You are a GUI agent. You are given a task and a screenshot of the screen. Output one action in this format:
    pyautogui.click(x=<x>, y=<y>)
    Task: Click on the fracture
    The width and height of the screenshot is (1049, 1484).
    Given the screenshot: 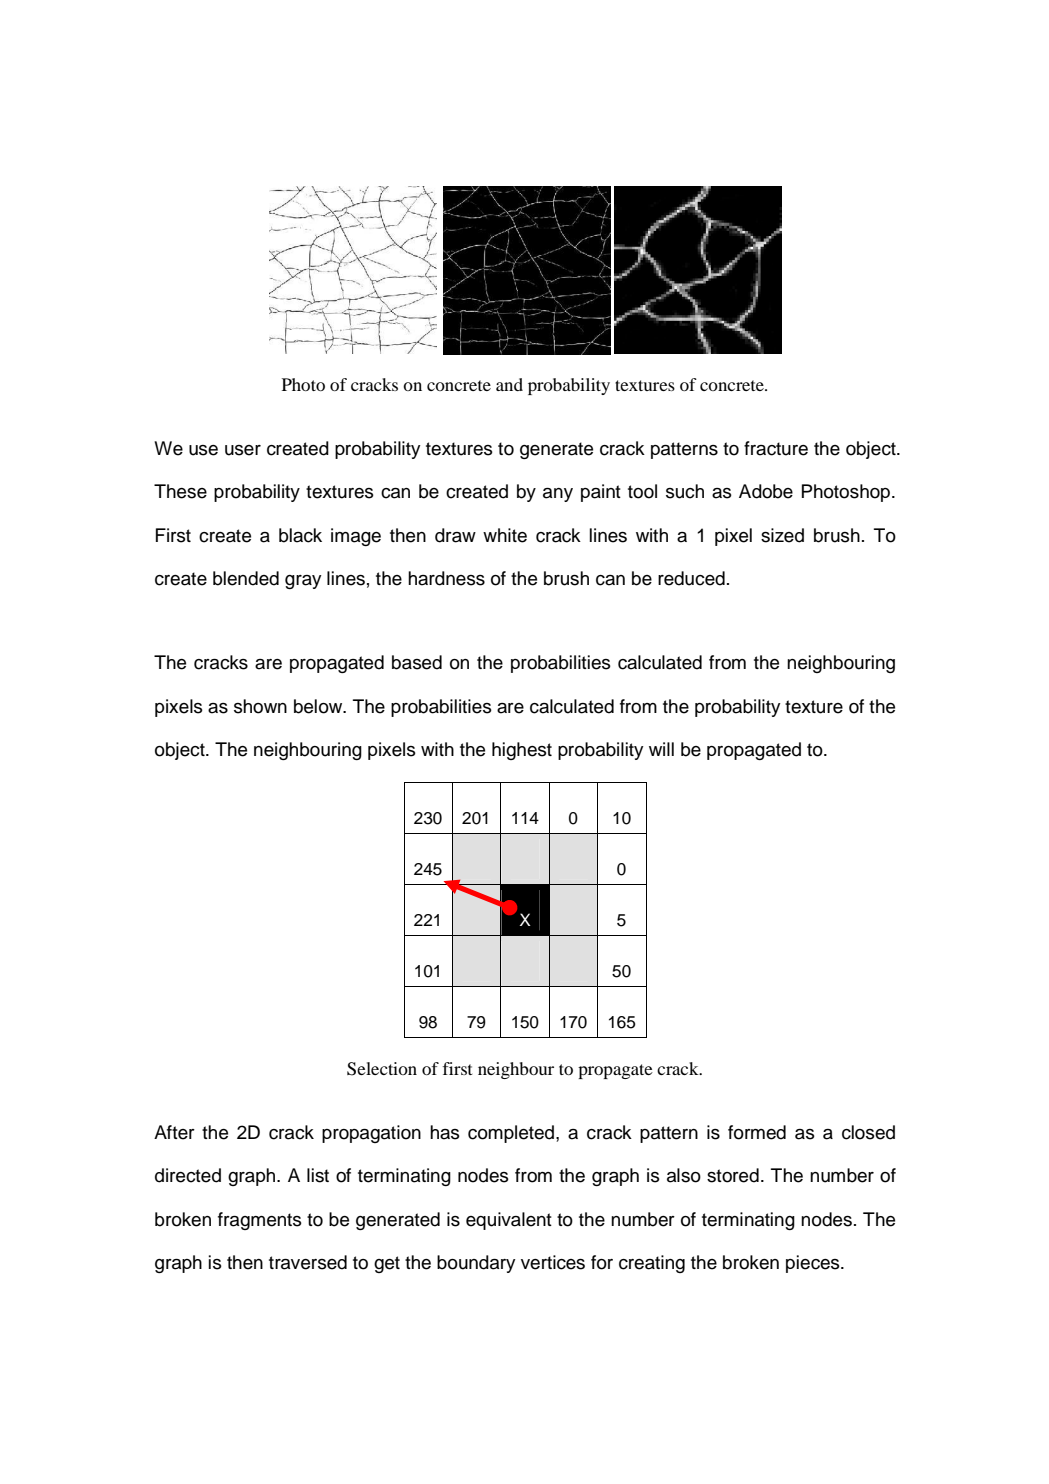 What is the action you would take?
    pyautogui.click(x=776, y=448)
